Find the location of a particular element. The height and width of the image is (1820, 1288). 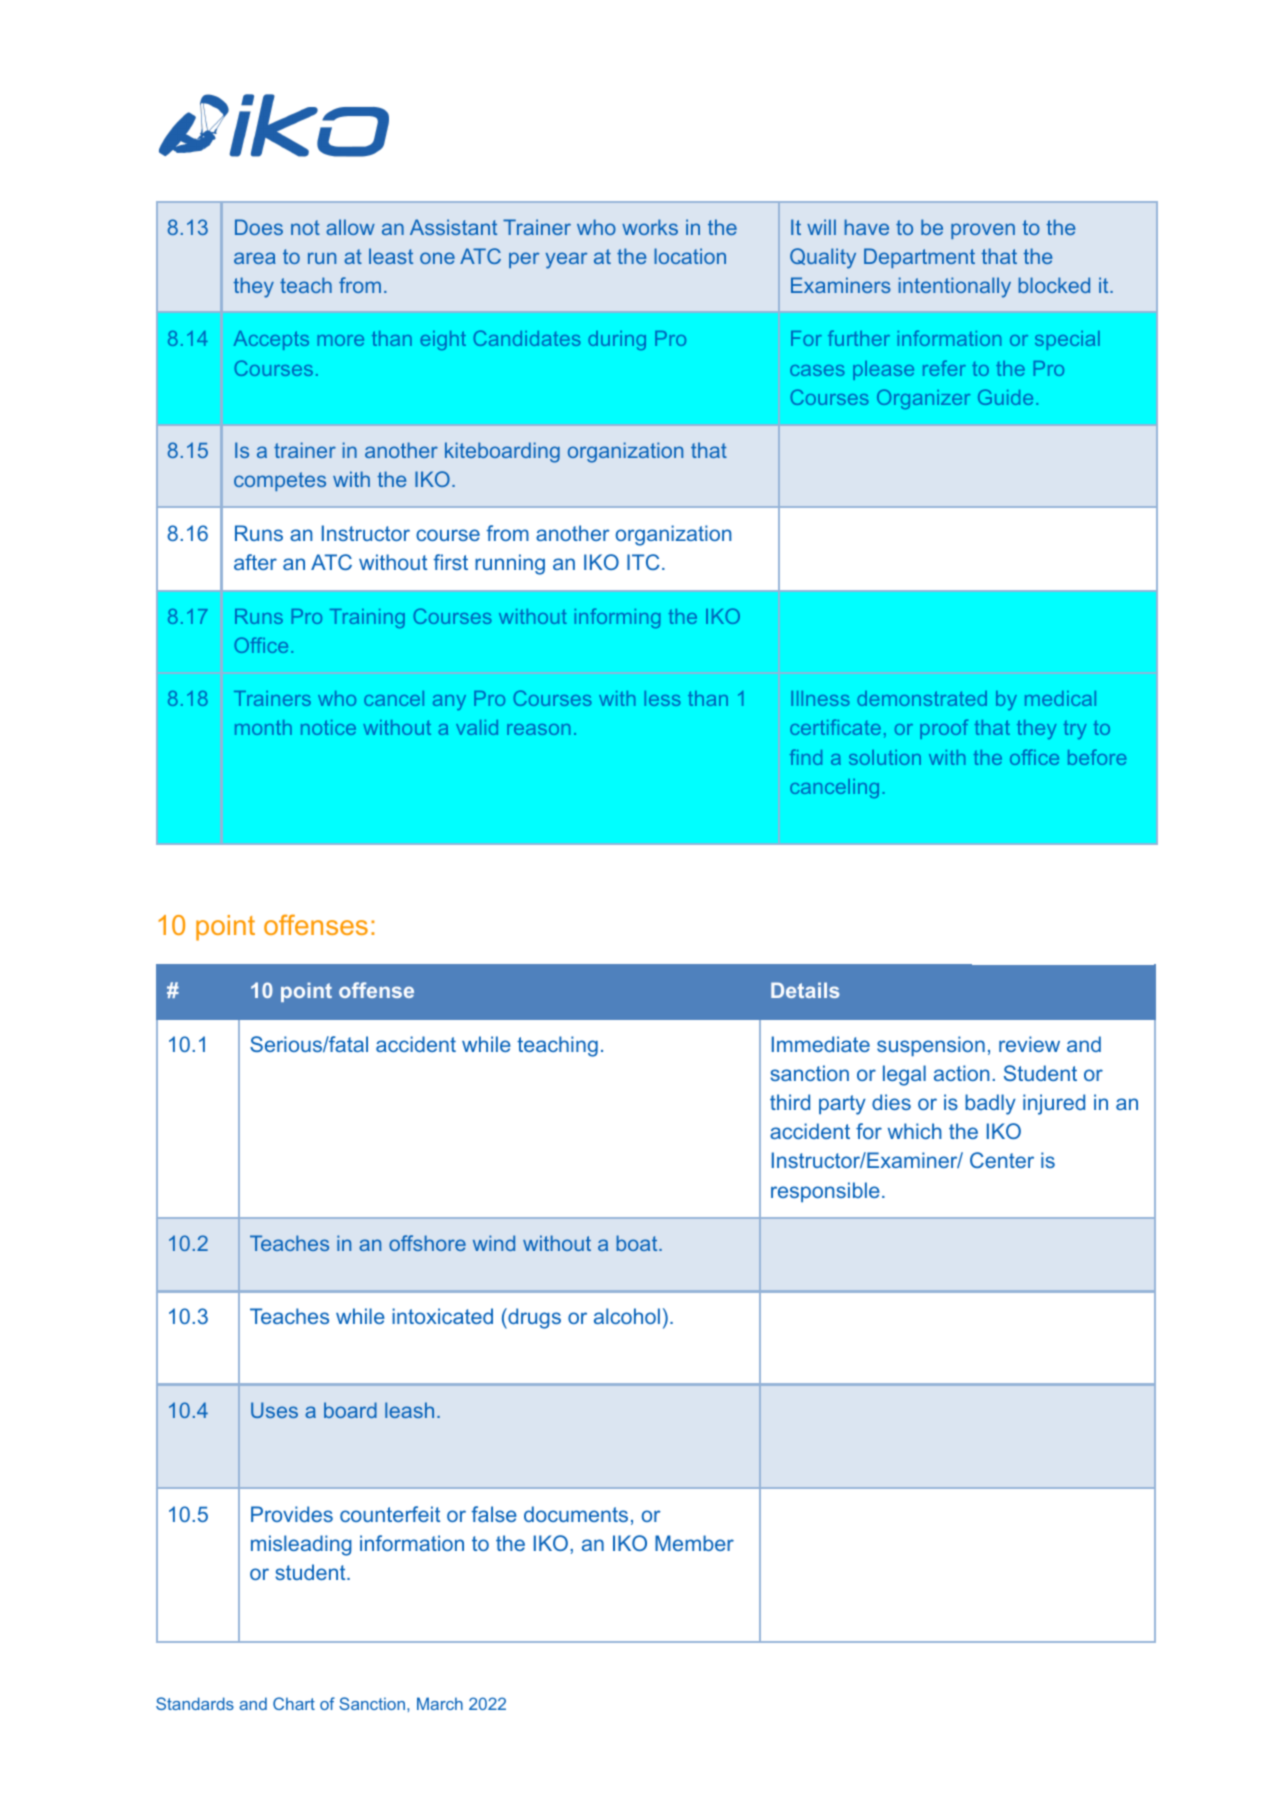

Chart is located at coordinates (294, 1703).
